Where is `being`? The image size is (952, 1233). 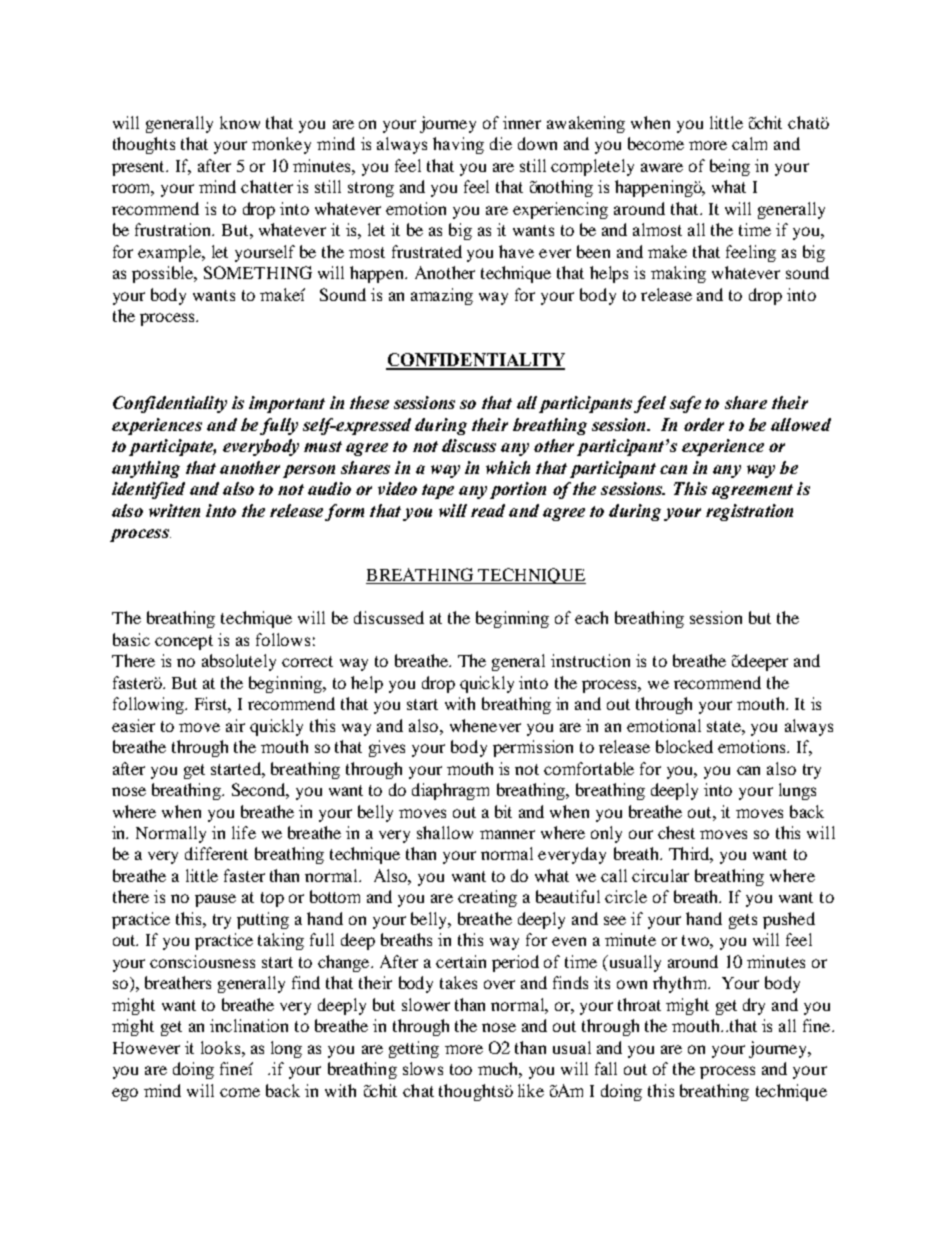 being is located at coordinates (730, 167).
